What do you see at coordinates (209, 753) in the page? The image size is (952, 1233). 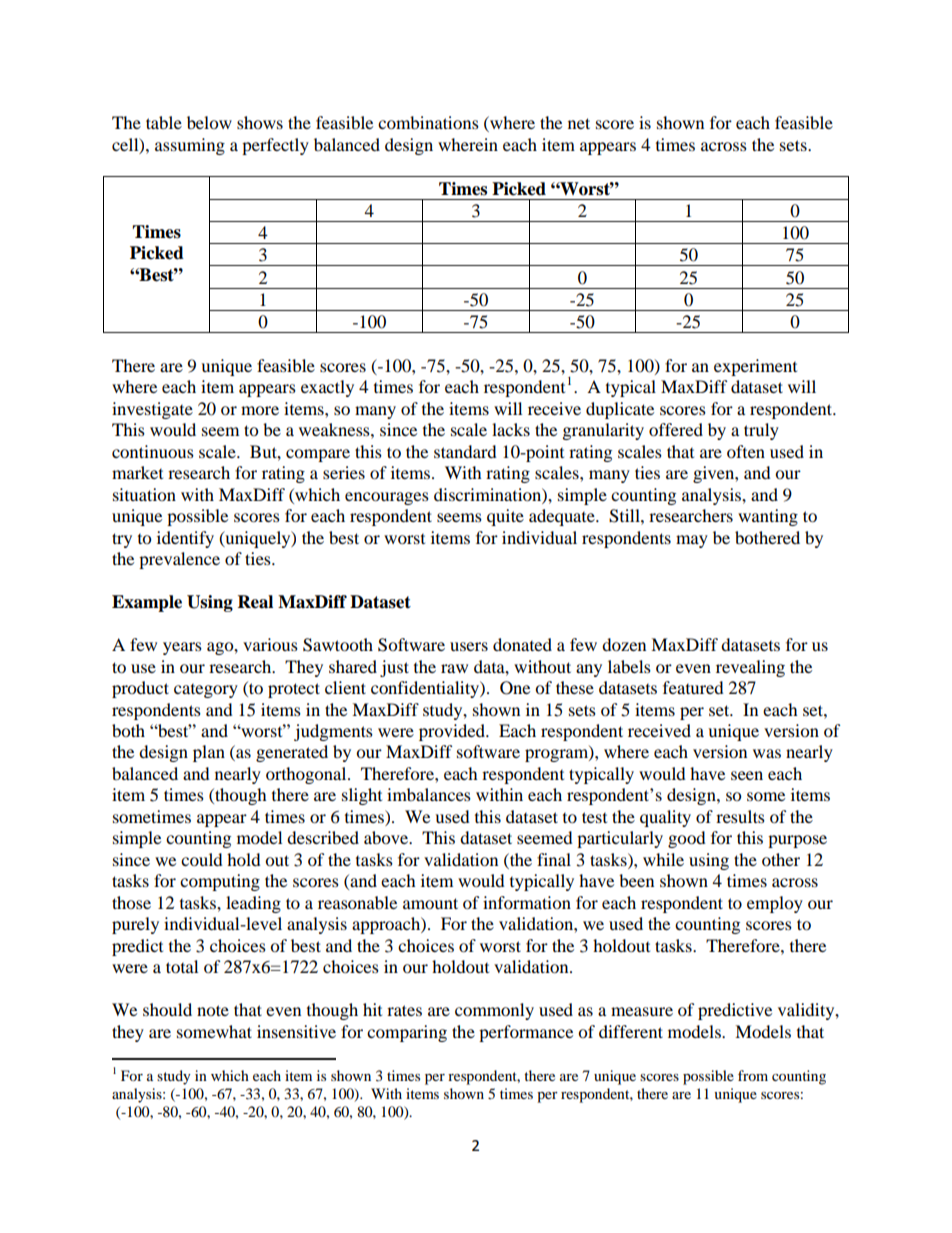 I see `plan` at bounding box center [209, 753].
